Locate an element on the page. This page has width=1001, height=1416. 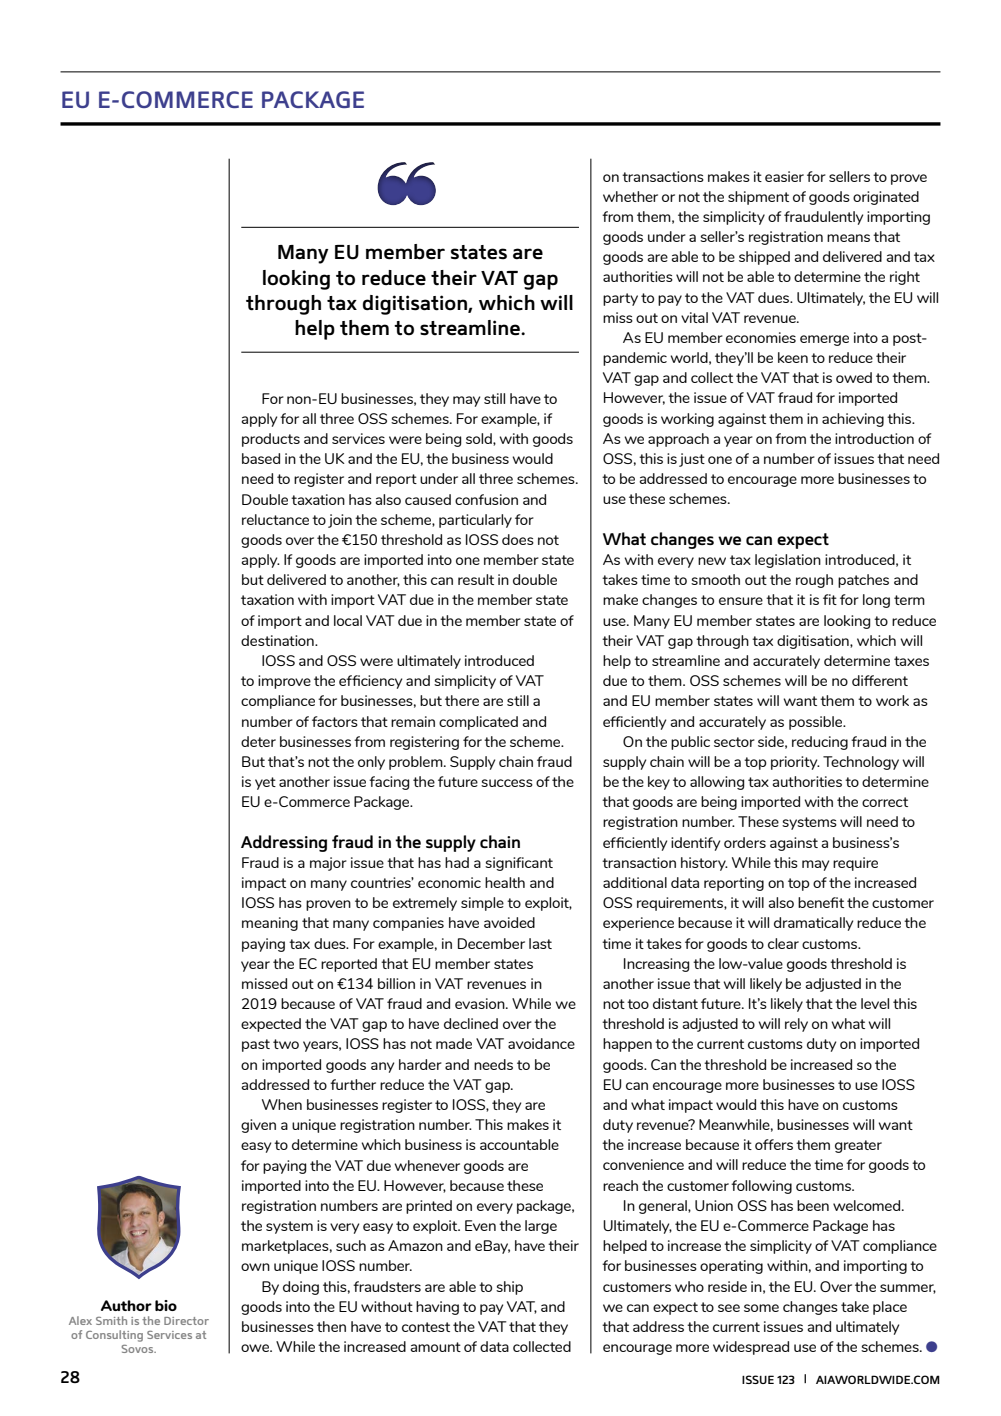
having is located at coordinates (437, 1308).
